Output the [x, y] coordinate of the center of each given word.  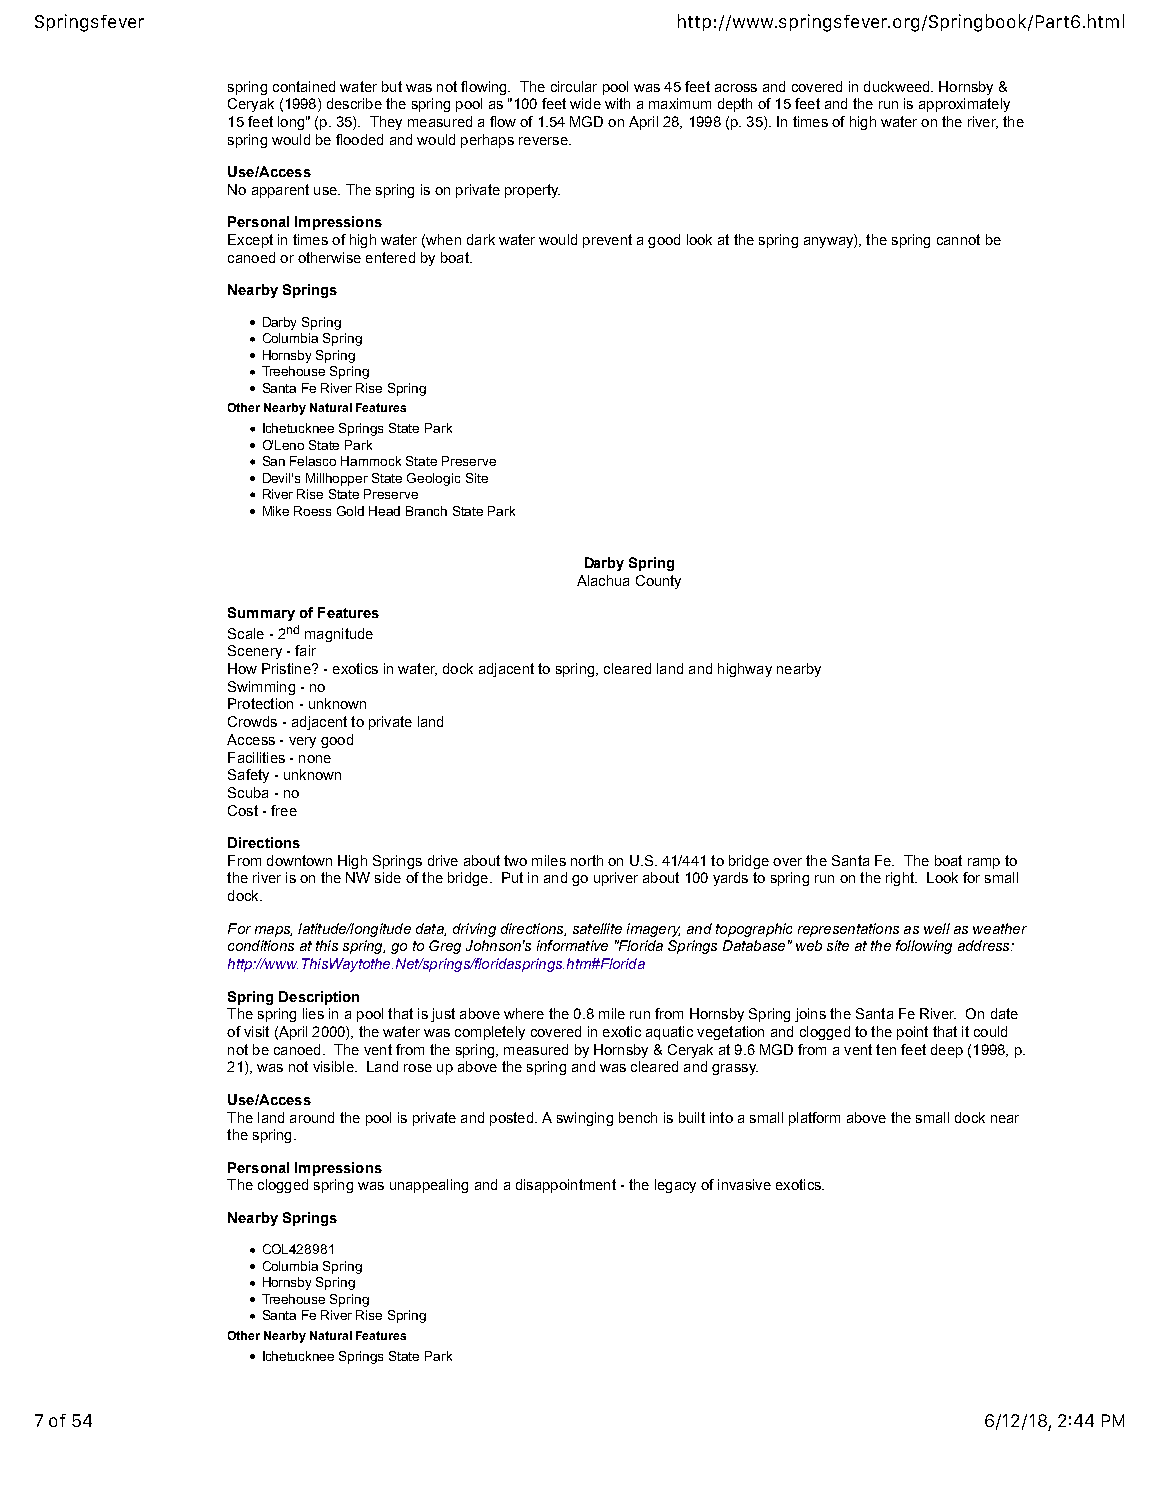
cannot [958, 239]
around [312, 1117]
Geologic [433, 479]
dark [481, 239]
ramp [984, 863]
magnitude [339, 635]
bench [638, 1117]
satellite [597, 928]
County [658, 582]
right [901, 879]
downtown [299, 860]
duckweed [898, 86]
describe [354, 103]
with [617, 103]
